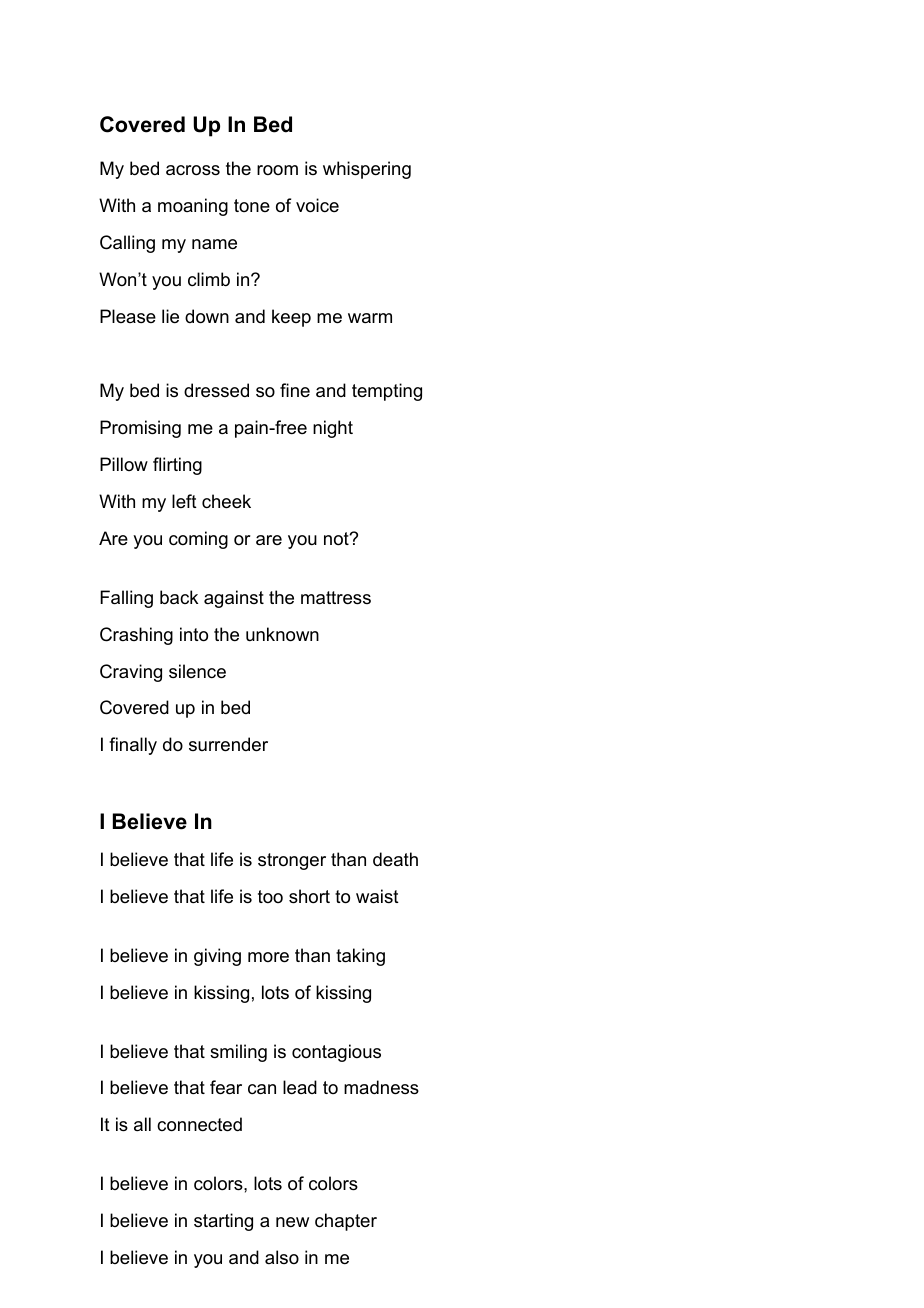  I want to click on back, so click(179, 597).
